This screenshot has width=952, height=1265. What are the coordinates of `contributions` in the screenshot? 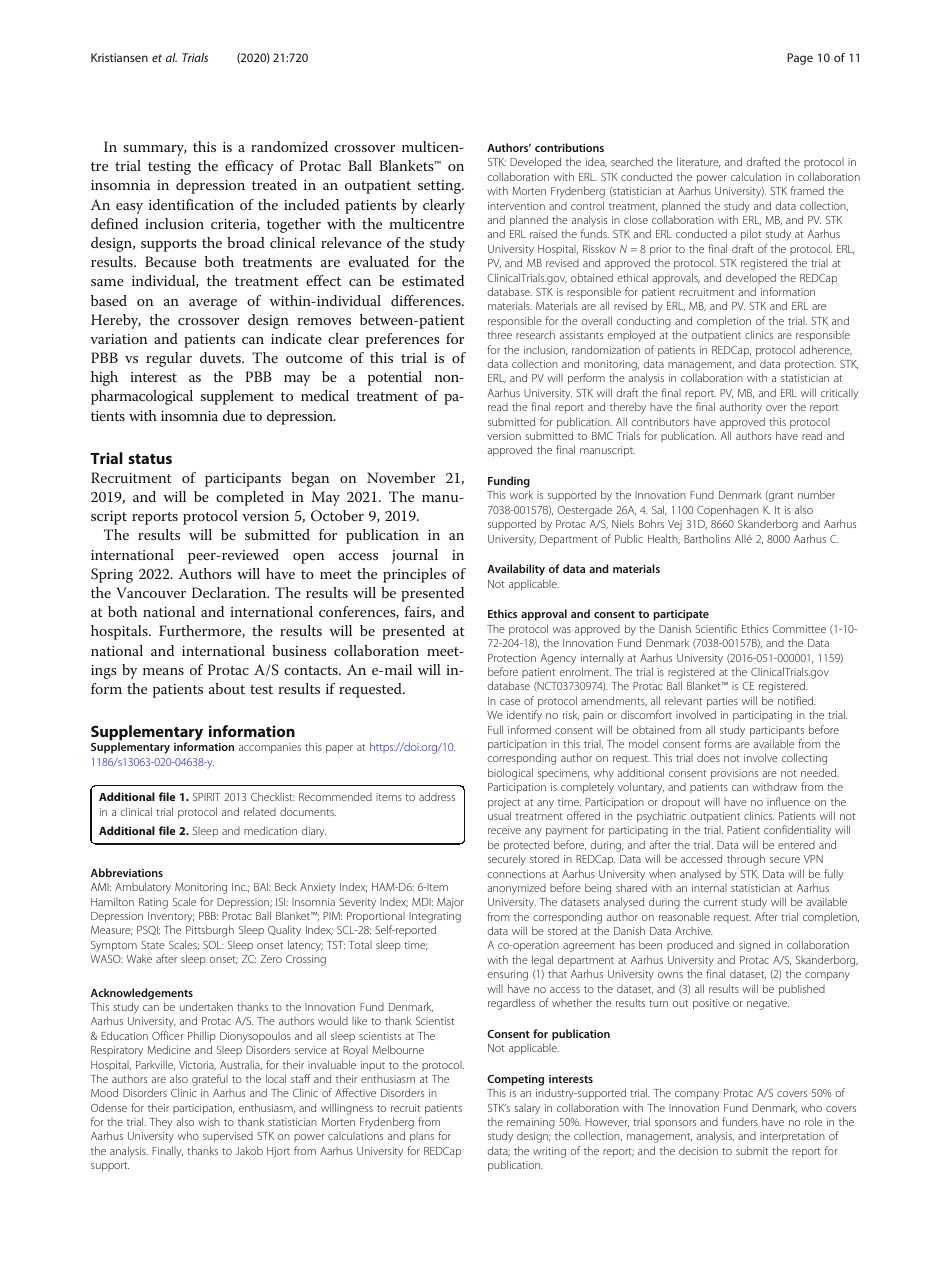 It's located at (569, 147).
